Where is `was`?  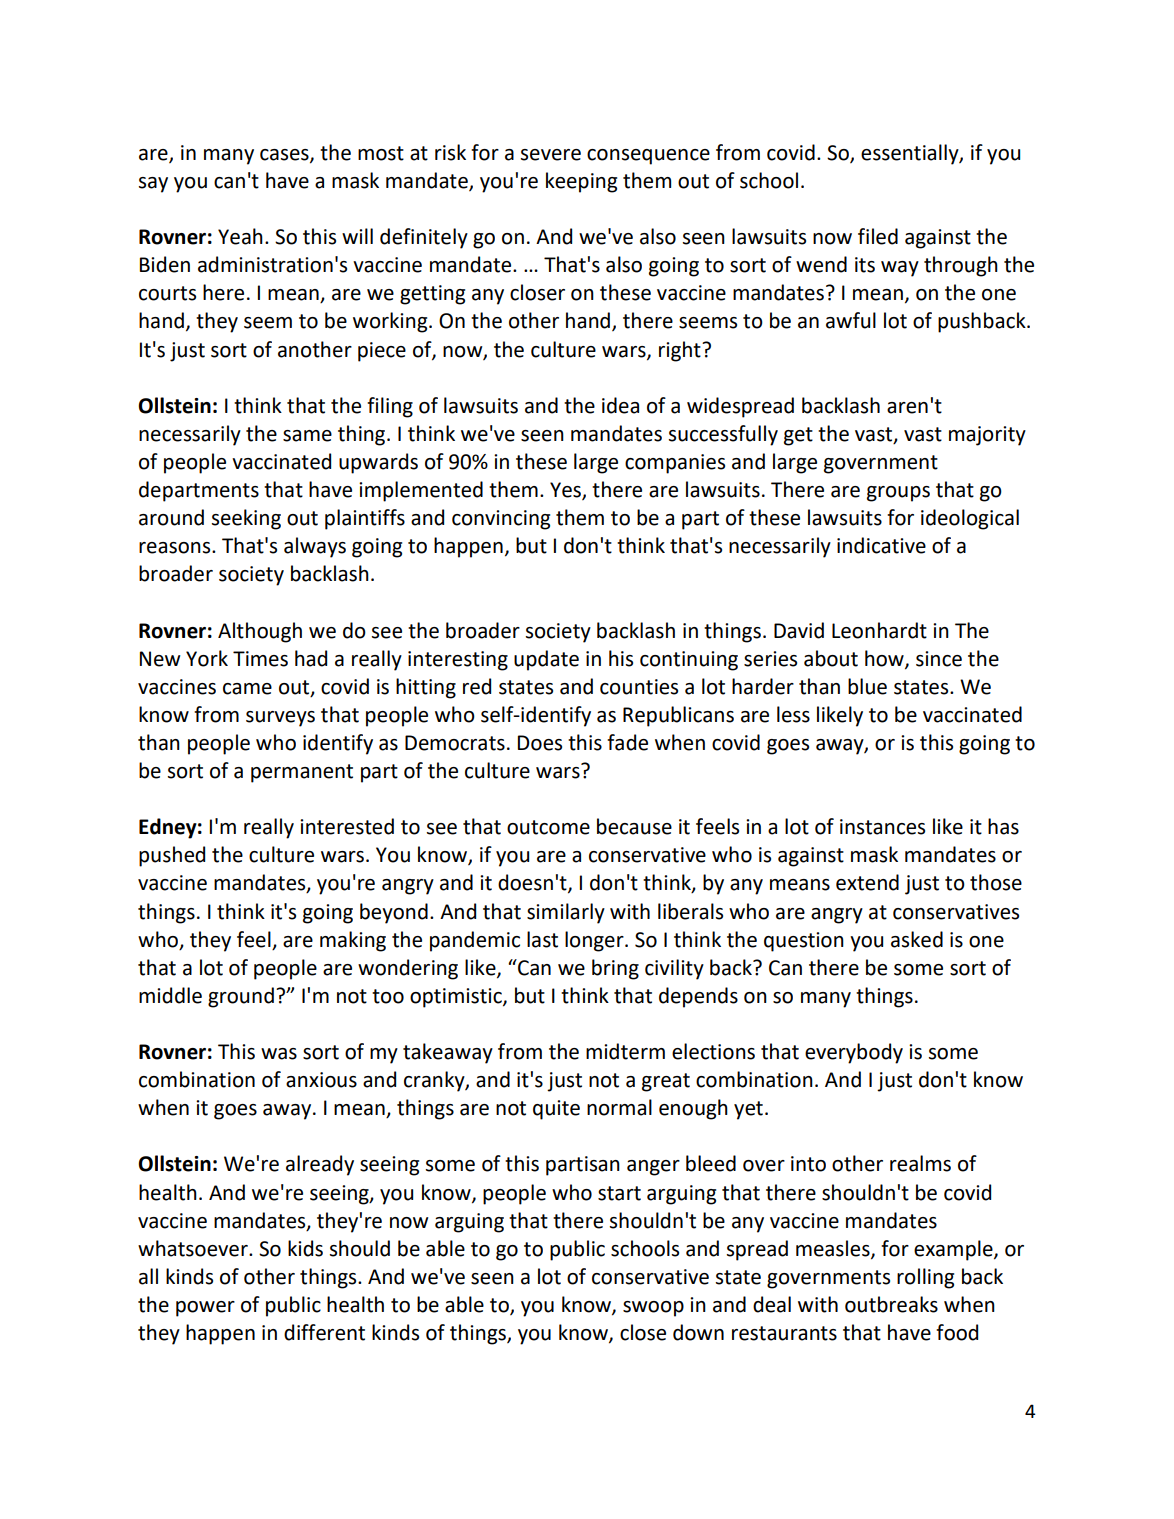 was is located at coordinates (279, 1054).
